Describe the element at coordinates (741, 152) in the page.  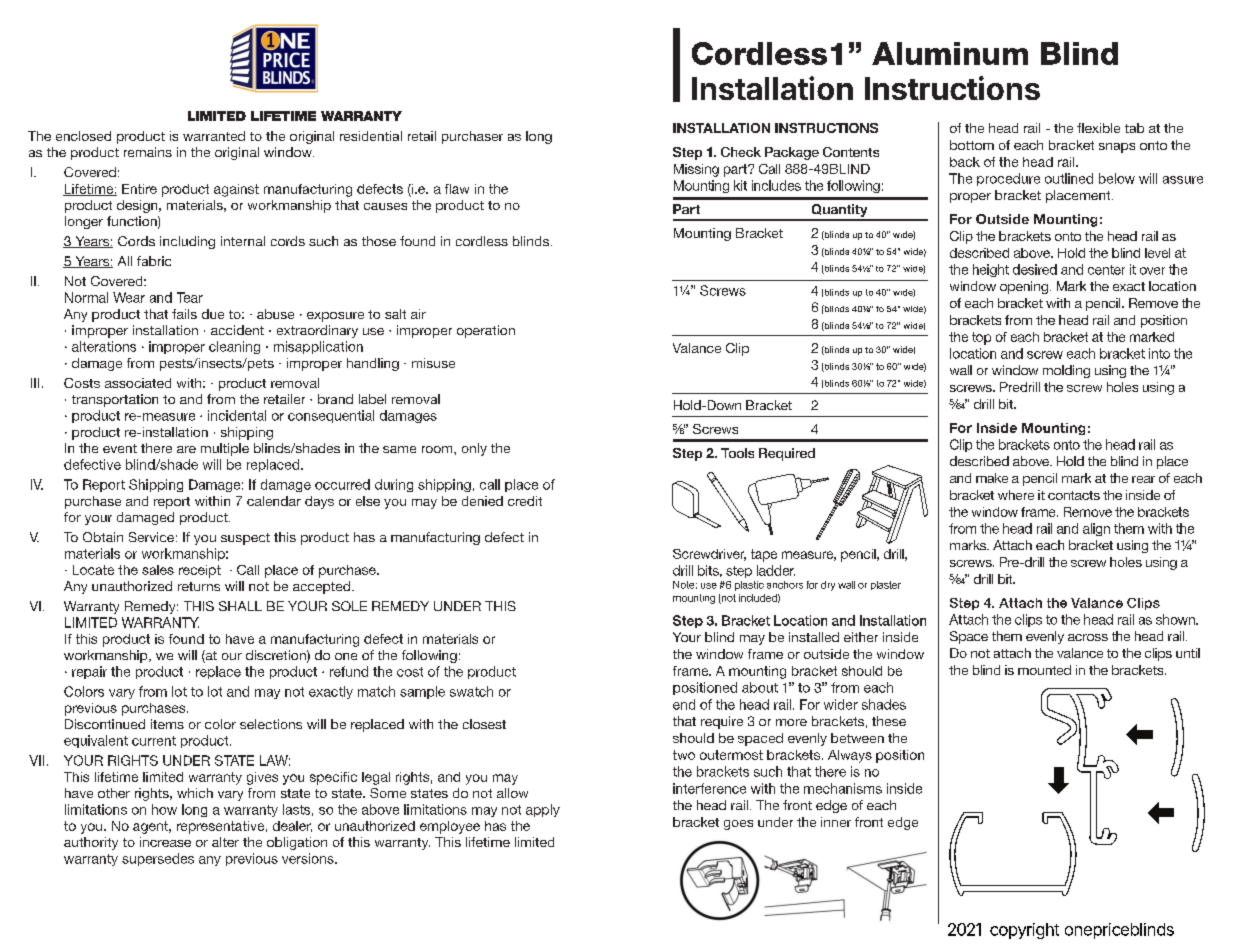
I see `Check` at that location.
